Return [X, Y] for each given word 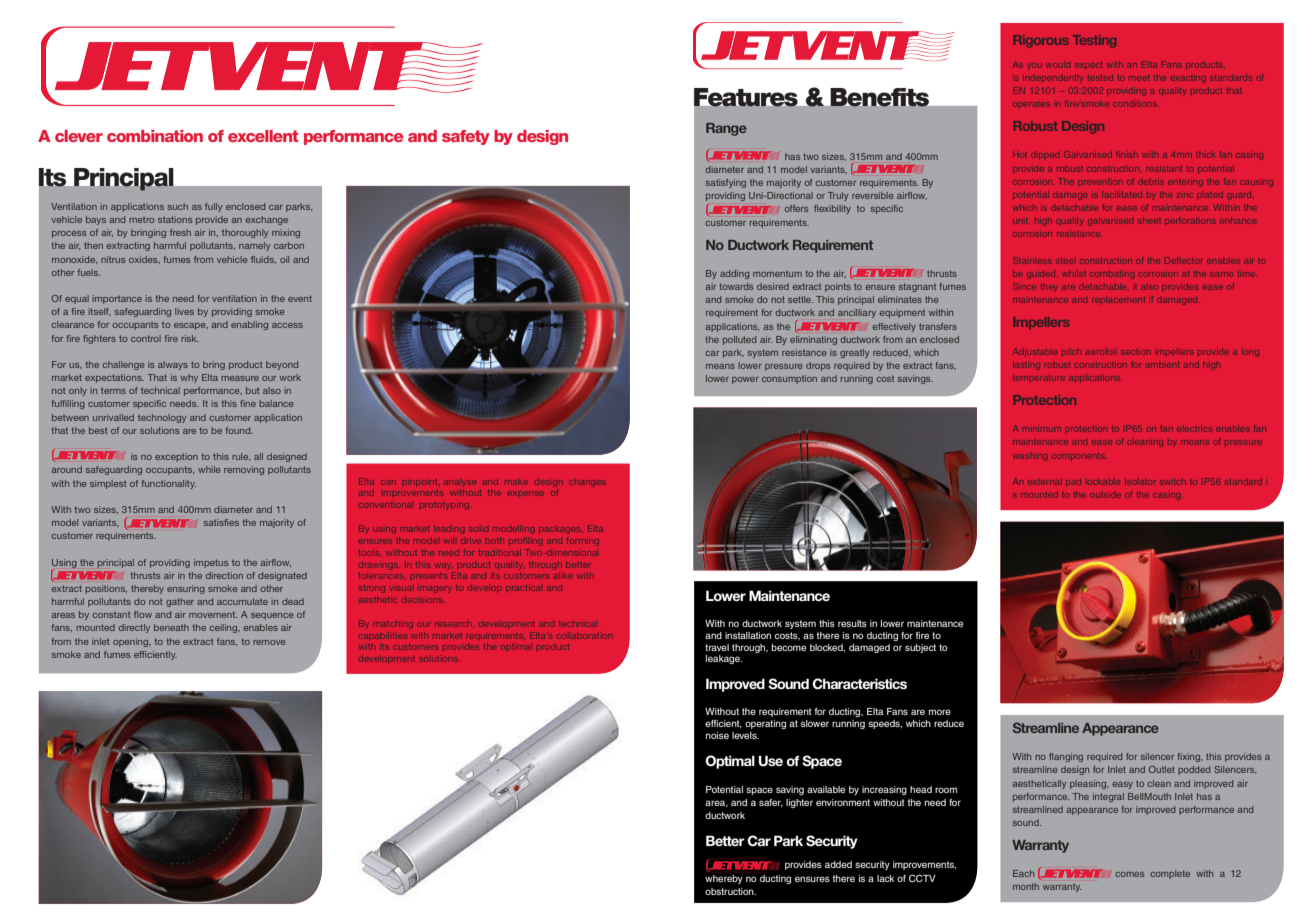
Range [726, 129]
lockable [1104, 482]
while [209, 469]
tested [1100, 78]
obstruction [730, 891]
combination [155, 136]
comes [1129, 874]
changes [587, 483]
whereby [724, 879]
